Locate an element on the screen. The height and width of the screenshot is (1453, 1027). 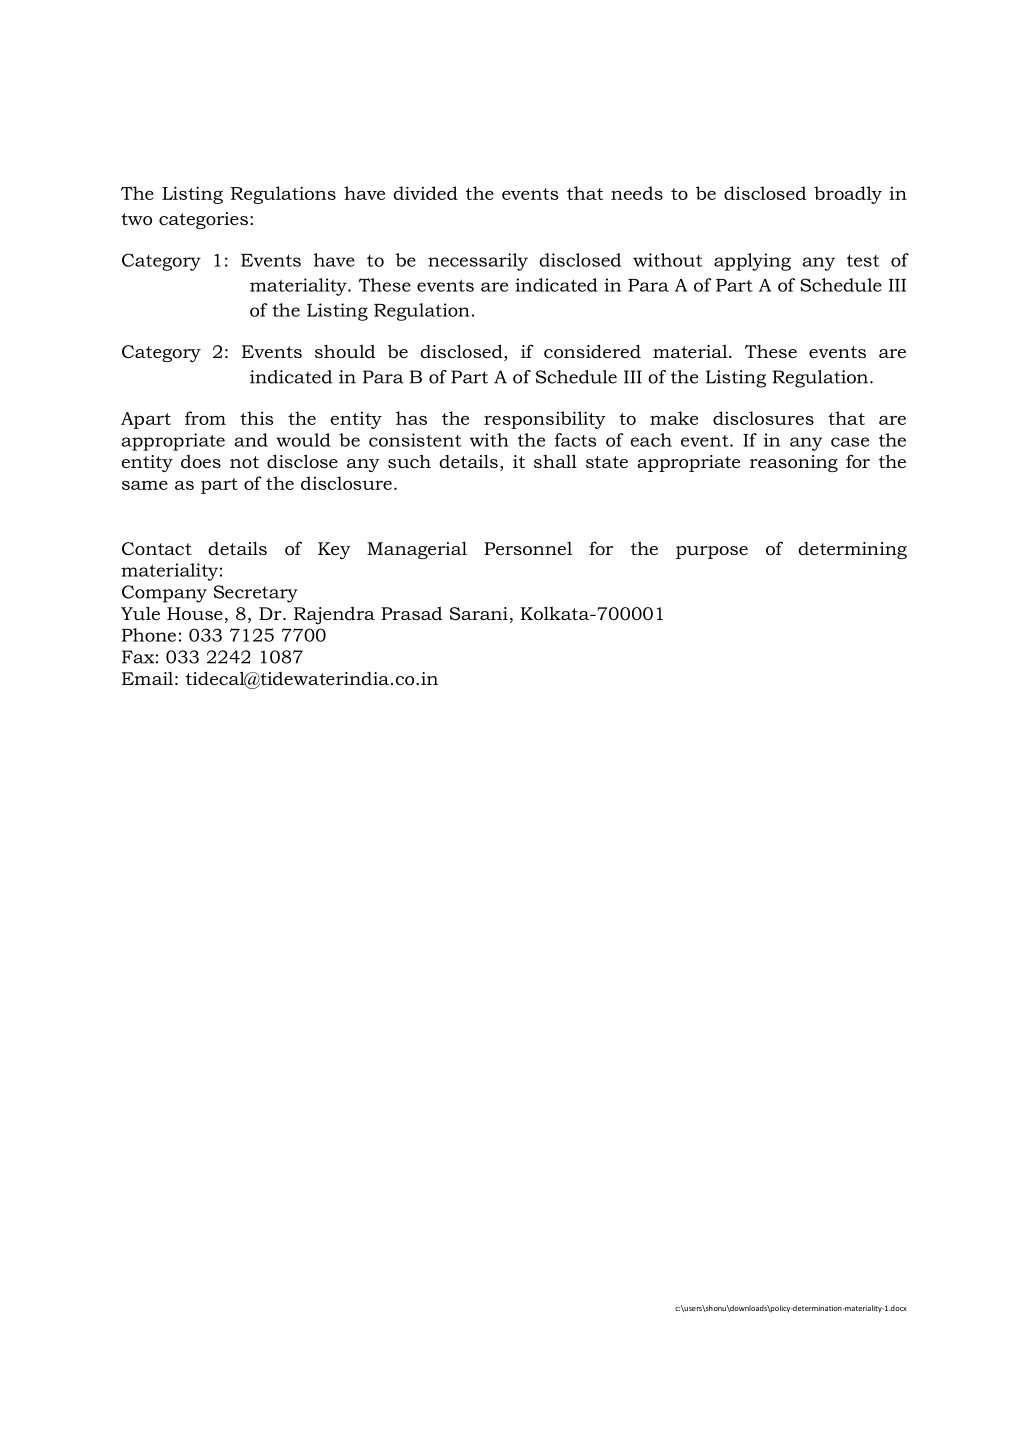
purpose is located at coordinates (712, 552).
